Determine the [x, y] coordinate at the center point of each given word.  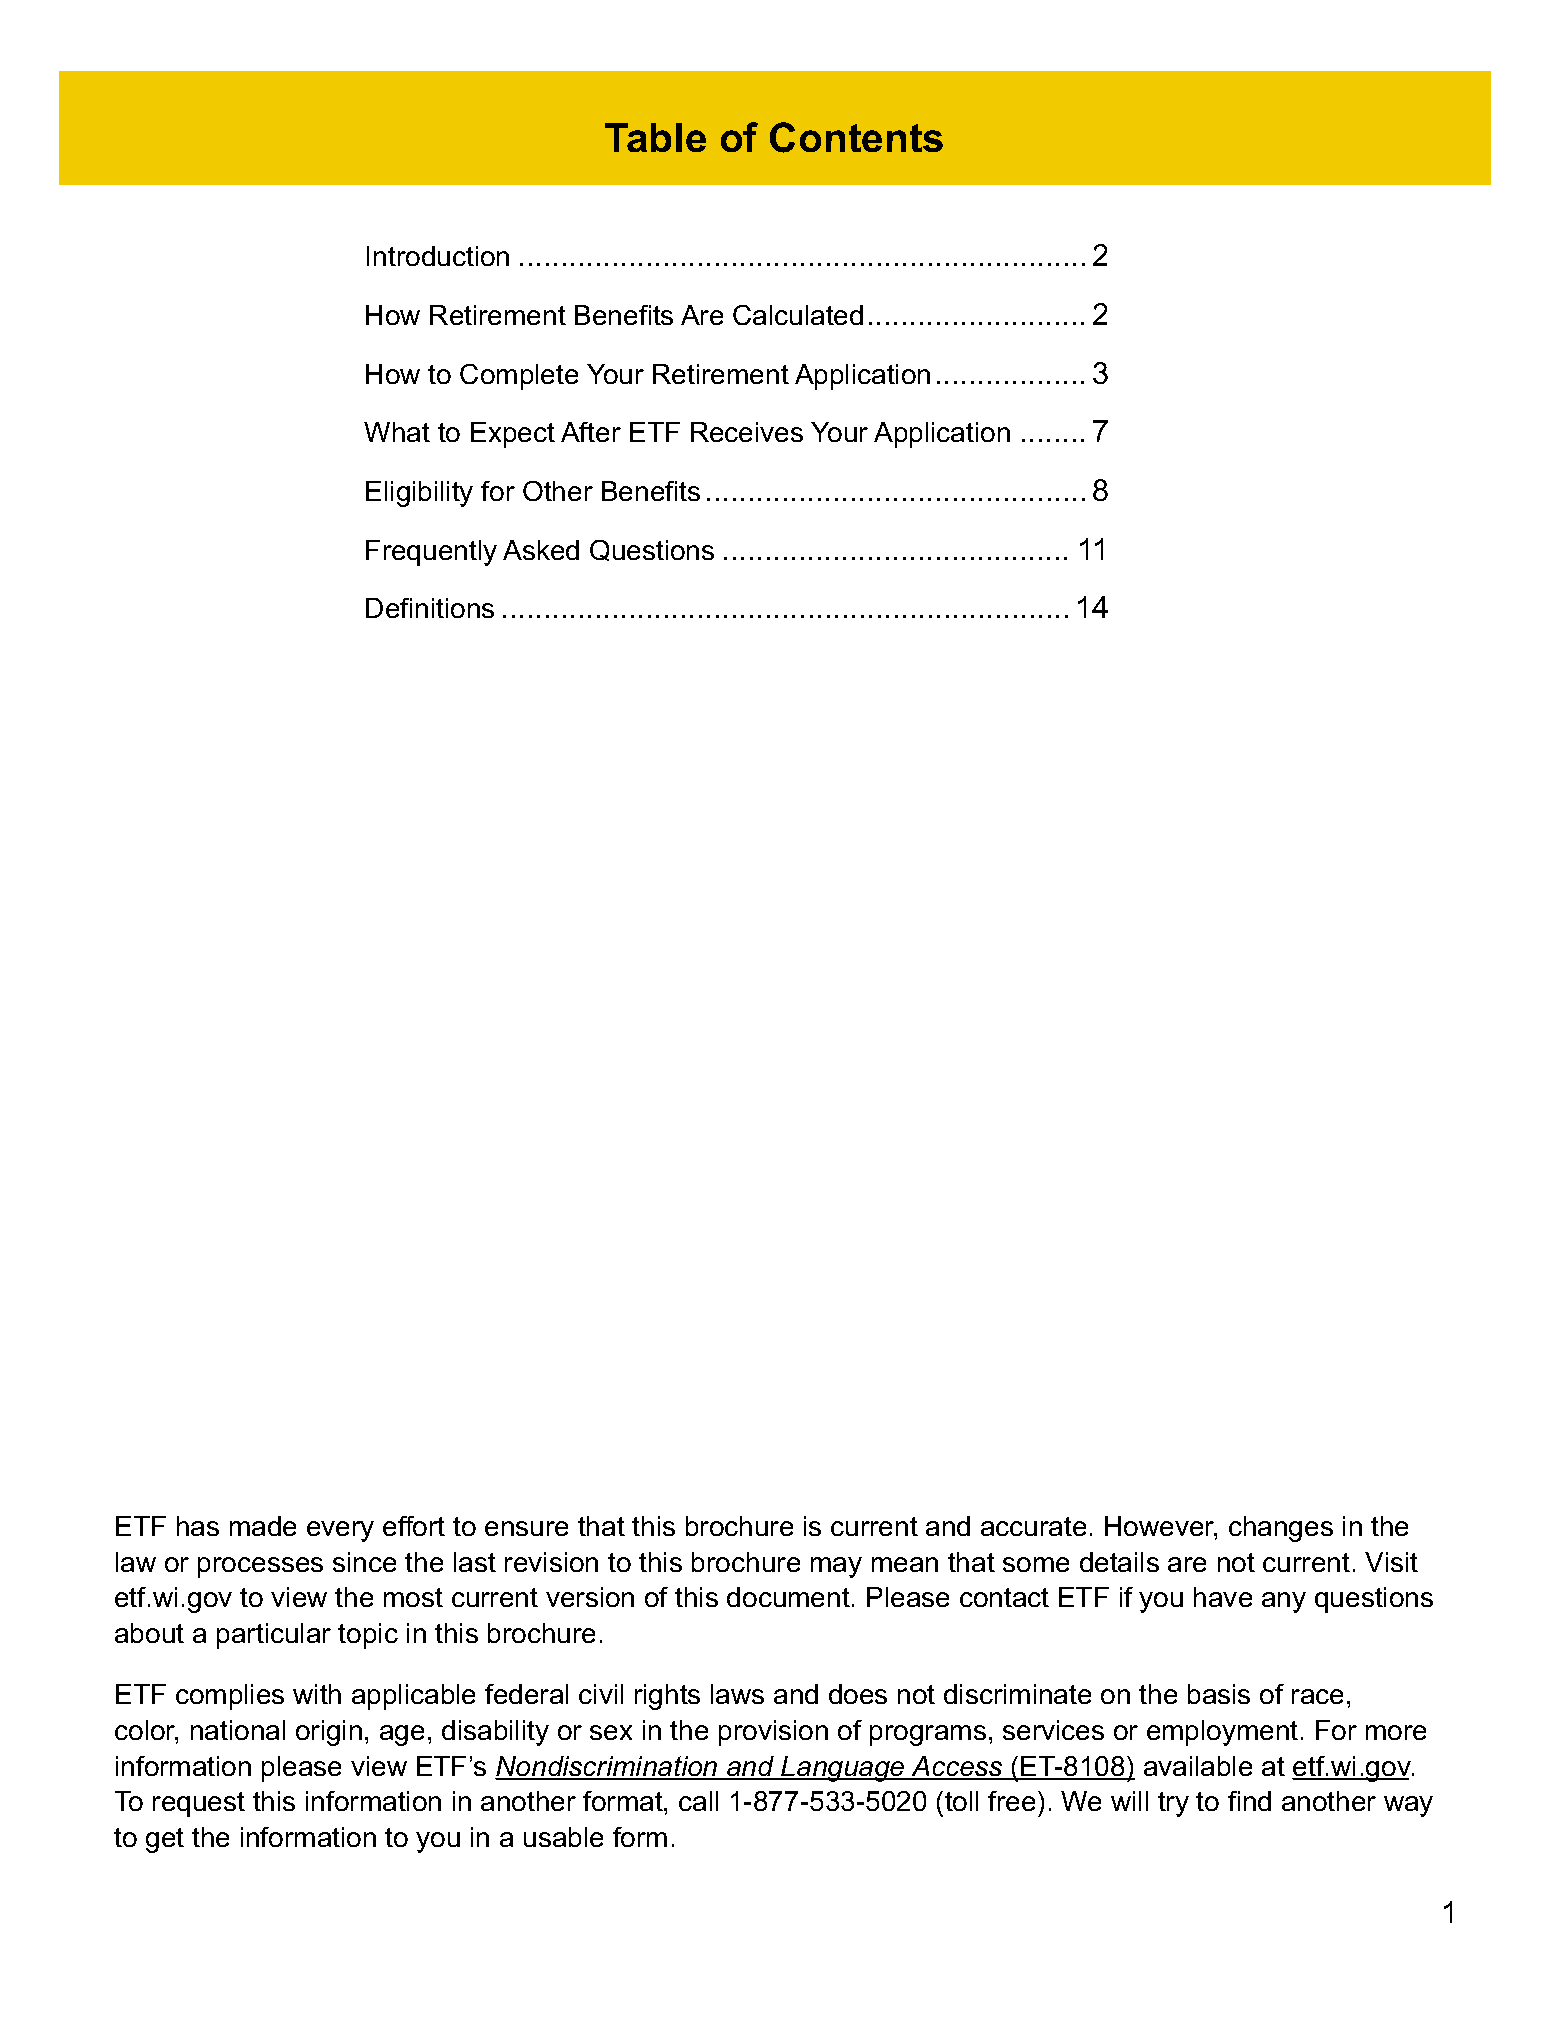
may [836, 1567]
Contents [856, 137]
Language [843, 1769]
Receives [747, 432]
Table [655, 137]
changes [1281, 1529]
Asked [541, 550]
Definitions [430, 608]
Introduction [438, 256]
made [263, 1526]
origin [329, 1733]
